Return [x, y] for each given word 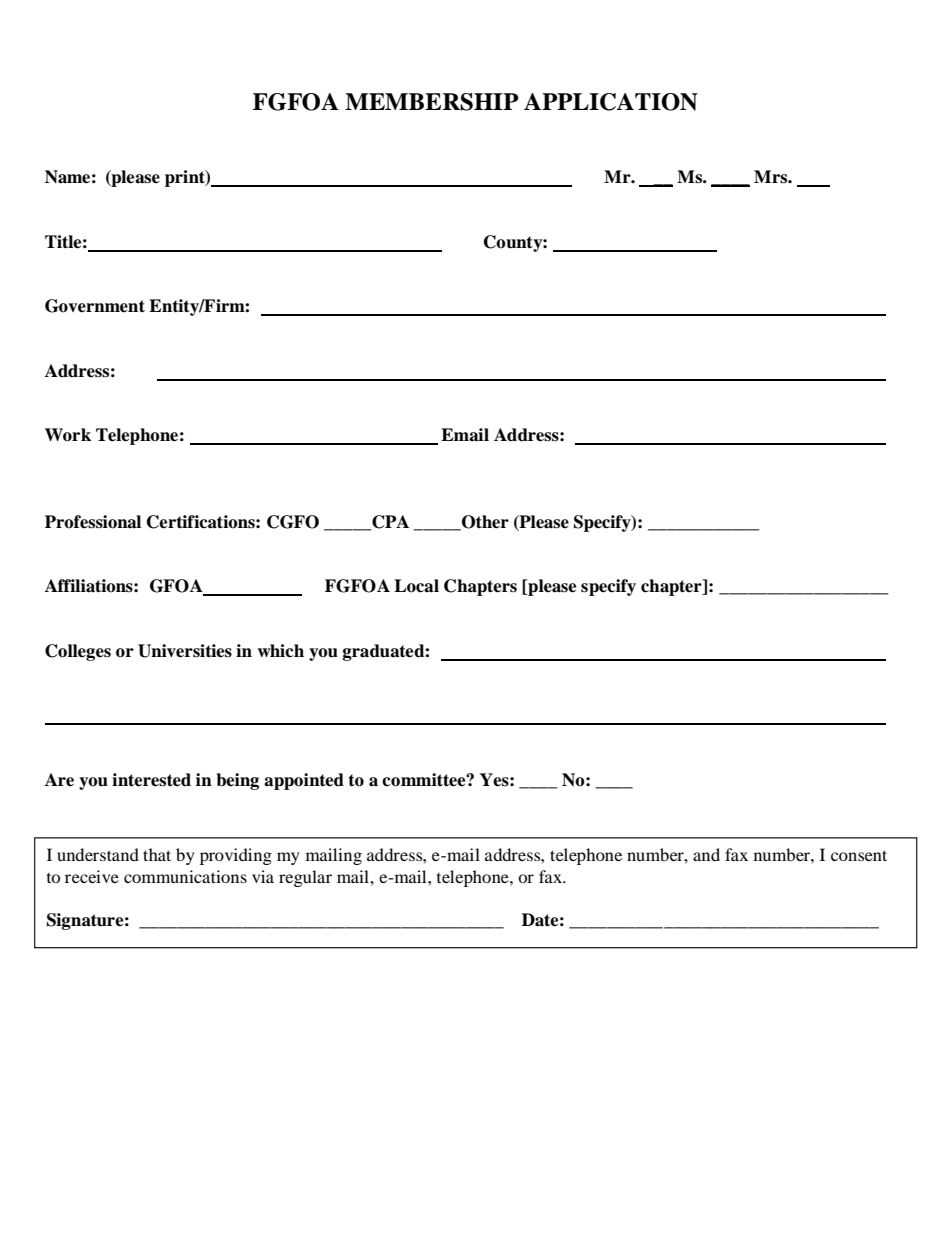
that [157, 854]
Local [416, 586]
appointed [304, 781]
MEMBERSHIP [432, 102]
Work [68, 435]
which [281, 651]
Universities [185, 651]
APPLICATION [611, 102]
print [186, 178]
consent [859, 855]
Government [95, 306]
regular [305, 878]
